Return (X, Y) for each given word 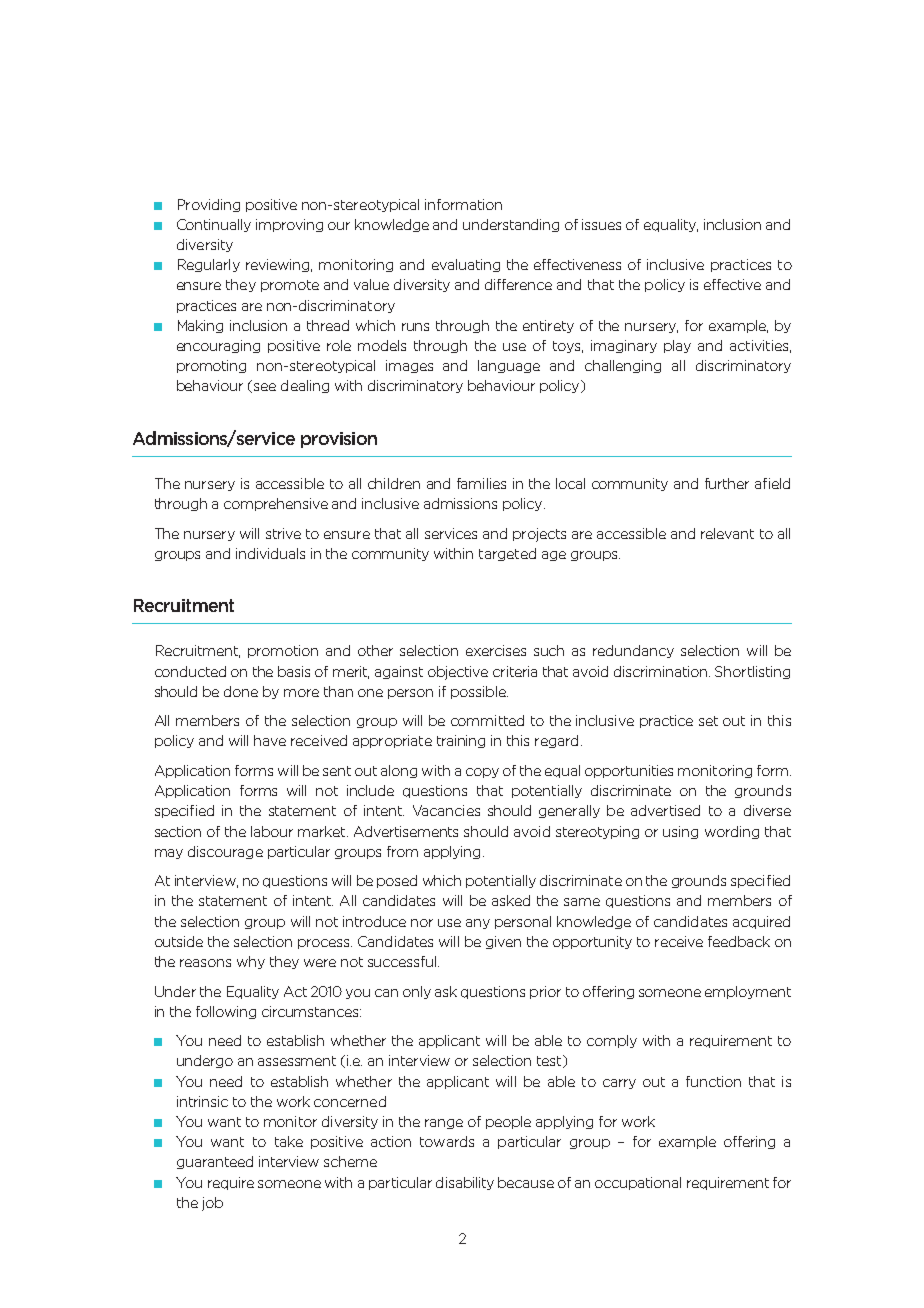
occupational (638, 1183)
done (241, 691)
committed (487, 720)
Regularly (209, 265)
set (708, 721)
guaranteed (215, 1162)
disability (465, 1183)
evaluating (466, 265)
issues (601, 224)
